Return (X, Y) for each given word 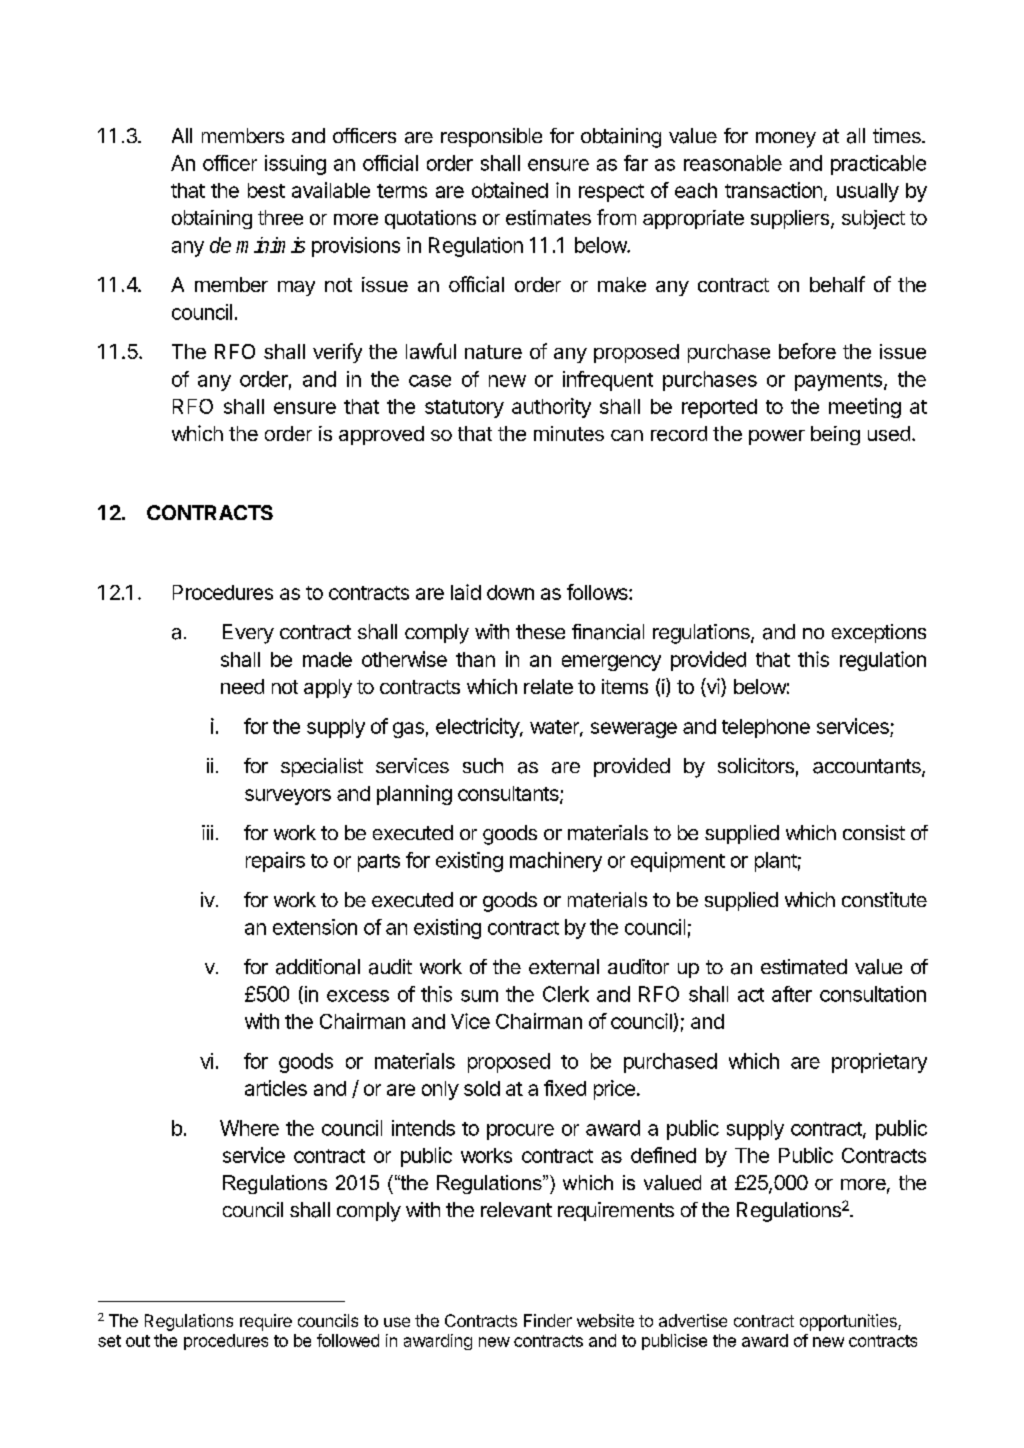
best (266, 190)
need (242, 686)
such (483, 765)
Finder (548, 1320)
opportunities (849, 1322)
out (138, 1341)
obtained (510, 190)
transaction (773, 190)
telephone (766, 728)
